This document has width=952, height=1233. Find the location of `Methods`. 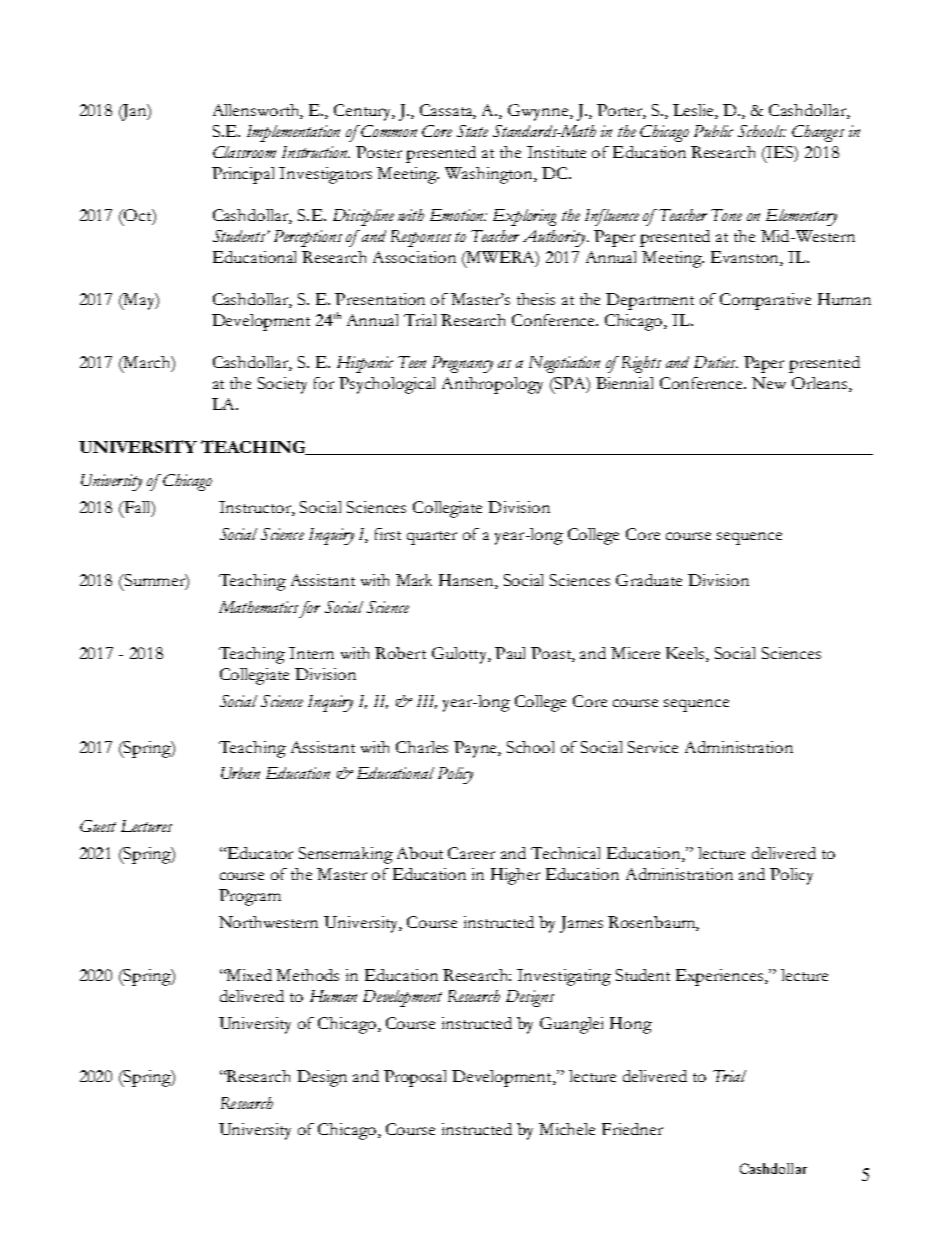

Methods is located at coordinates (307, 975).
